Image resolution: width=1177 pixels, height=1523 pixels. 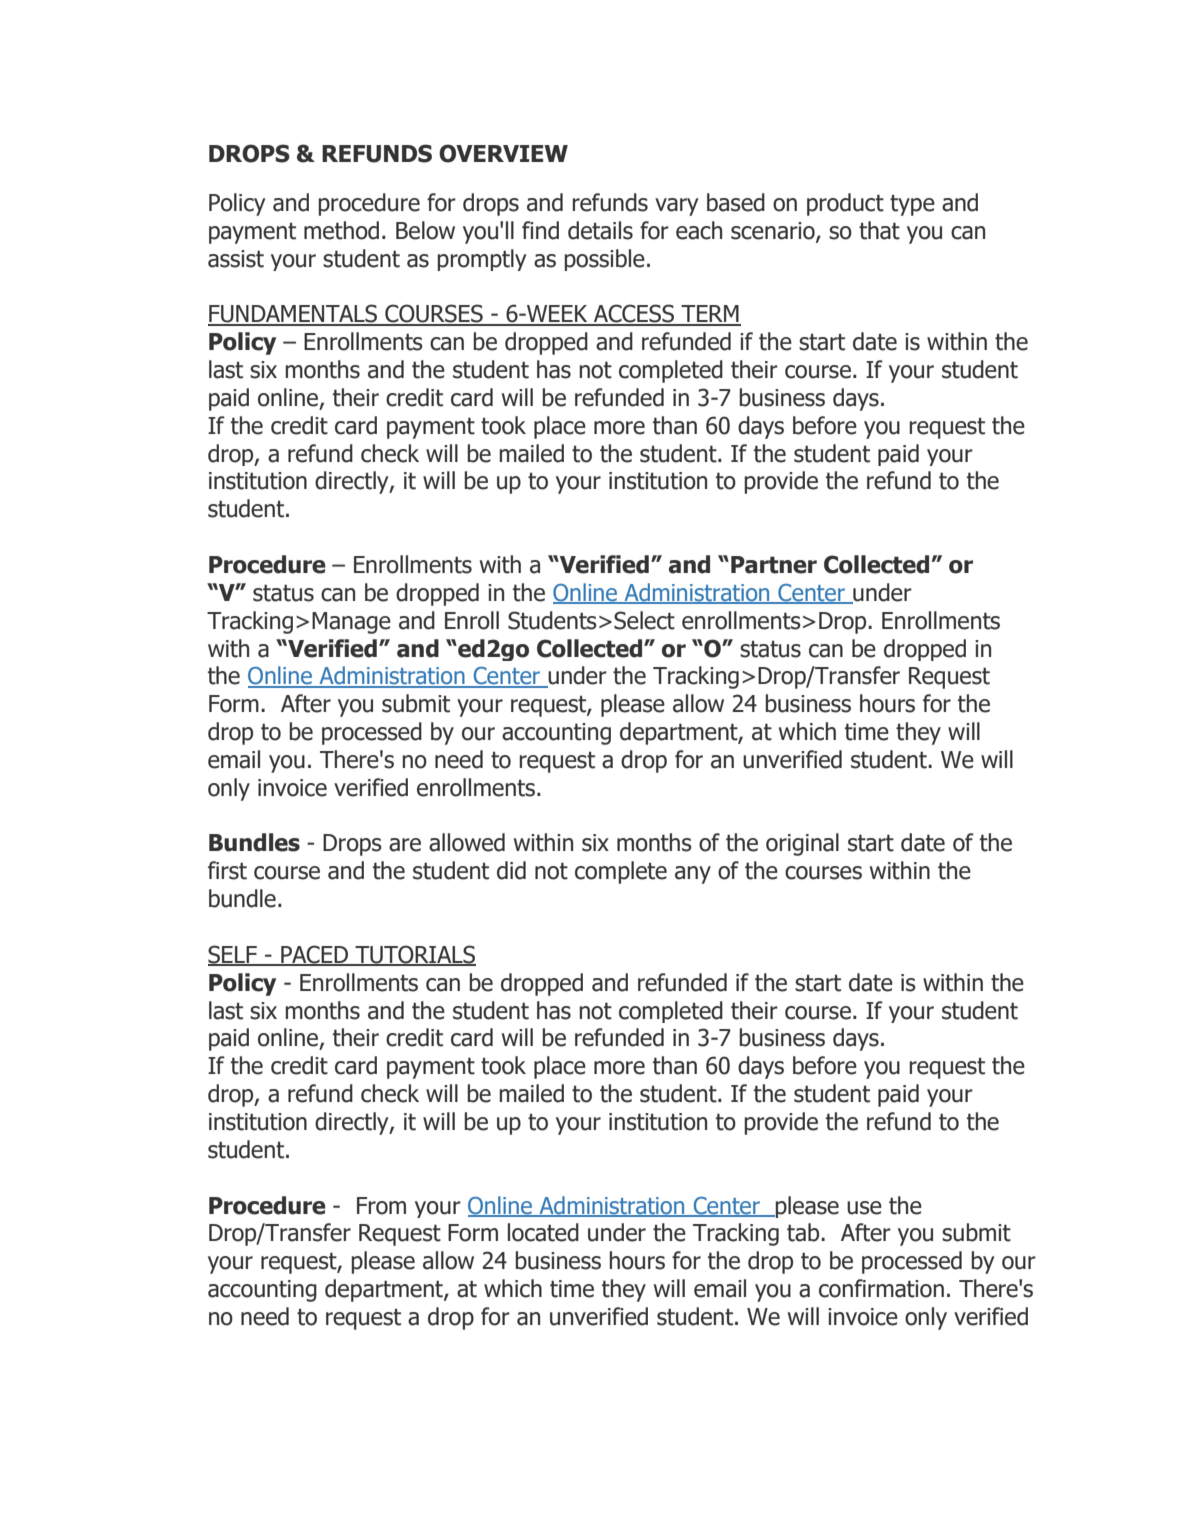 I want to click on did, so click(x=511, y=870).
